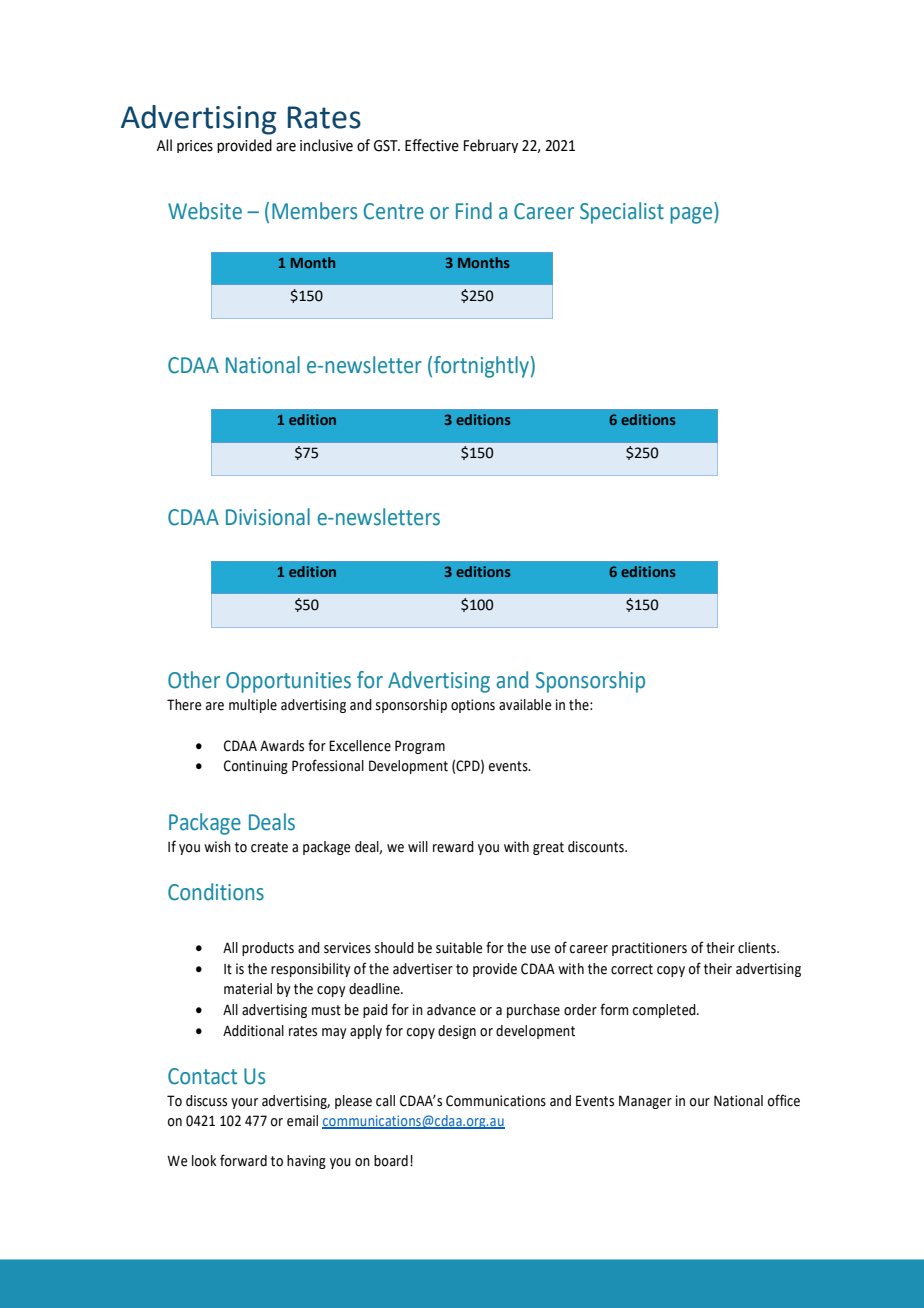  Describe the element at coordinates (758, 948) in the screenshot. I see `clients` at that location.
